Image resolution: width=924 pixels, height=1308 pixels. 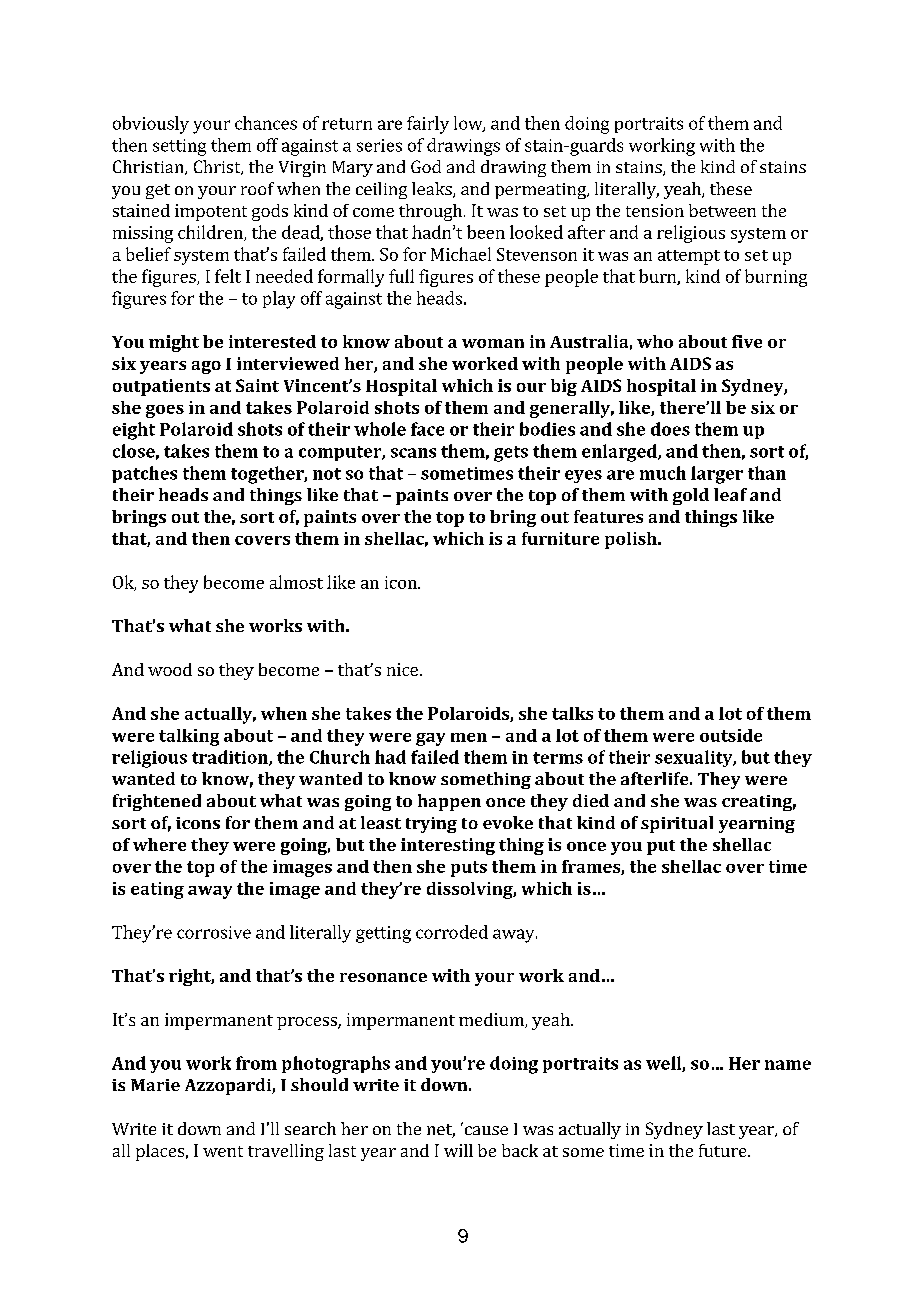 I want to click on future, so click(x=724, y=1150).
